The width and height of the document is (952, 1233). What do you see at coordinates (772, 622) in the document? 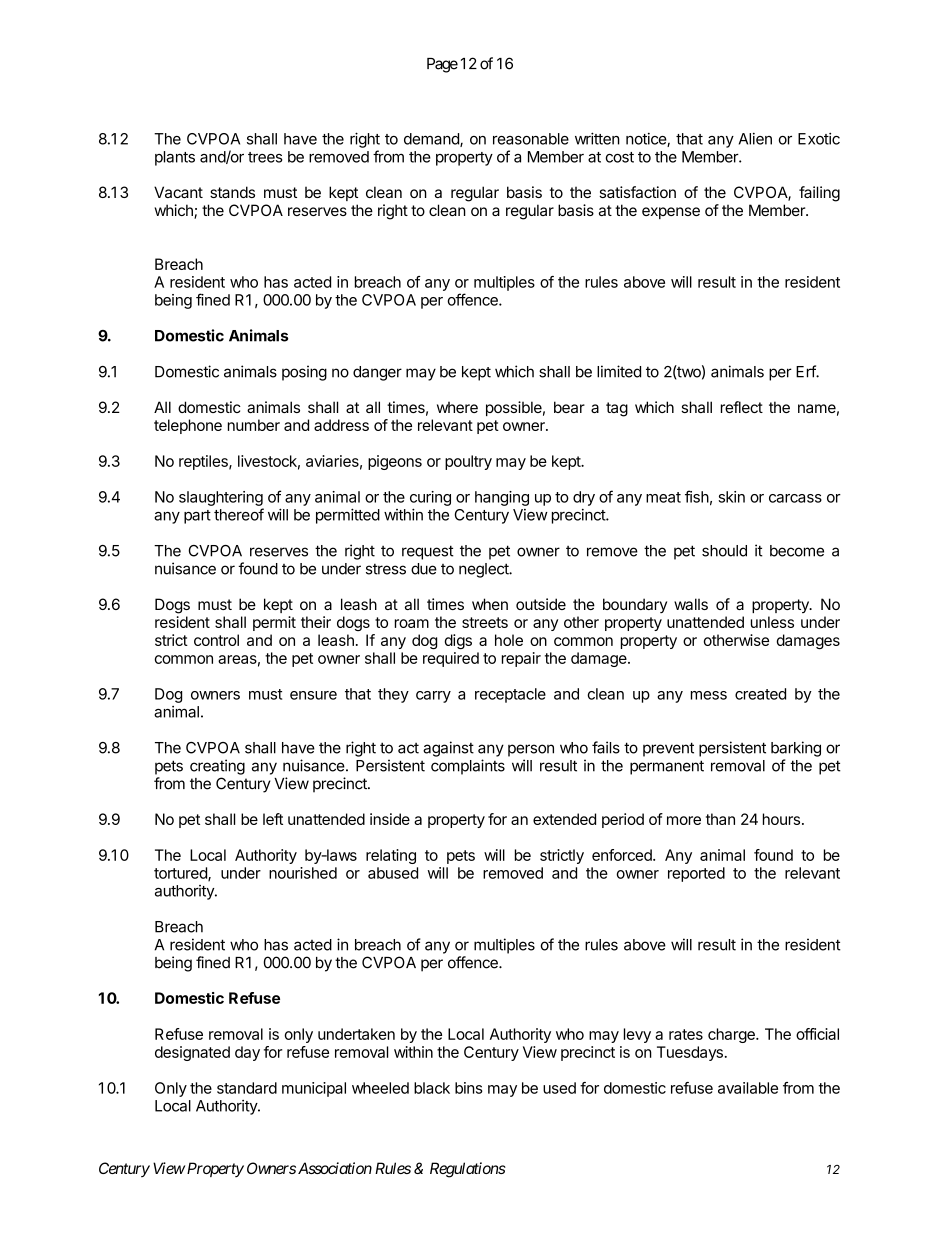
I see `unless` at bounding box center [772, 622].
